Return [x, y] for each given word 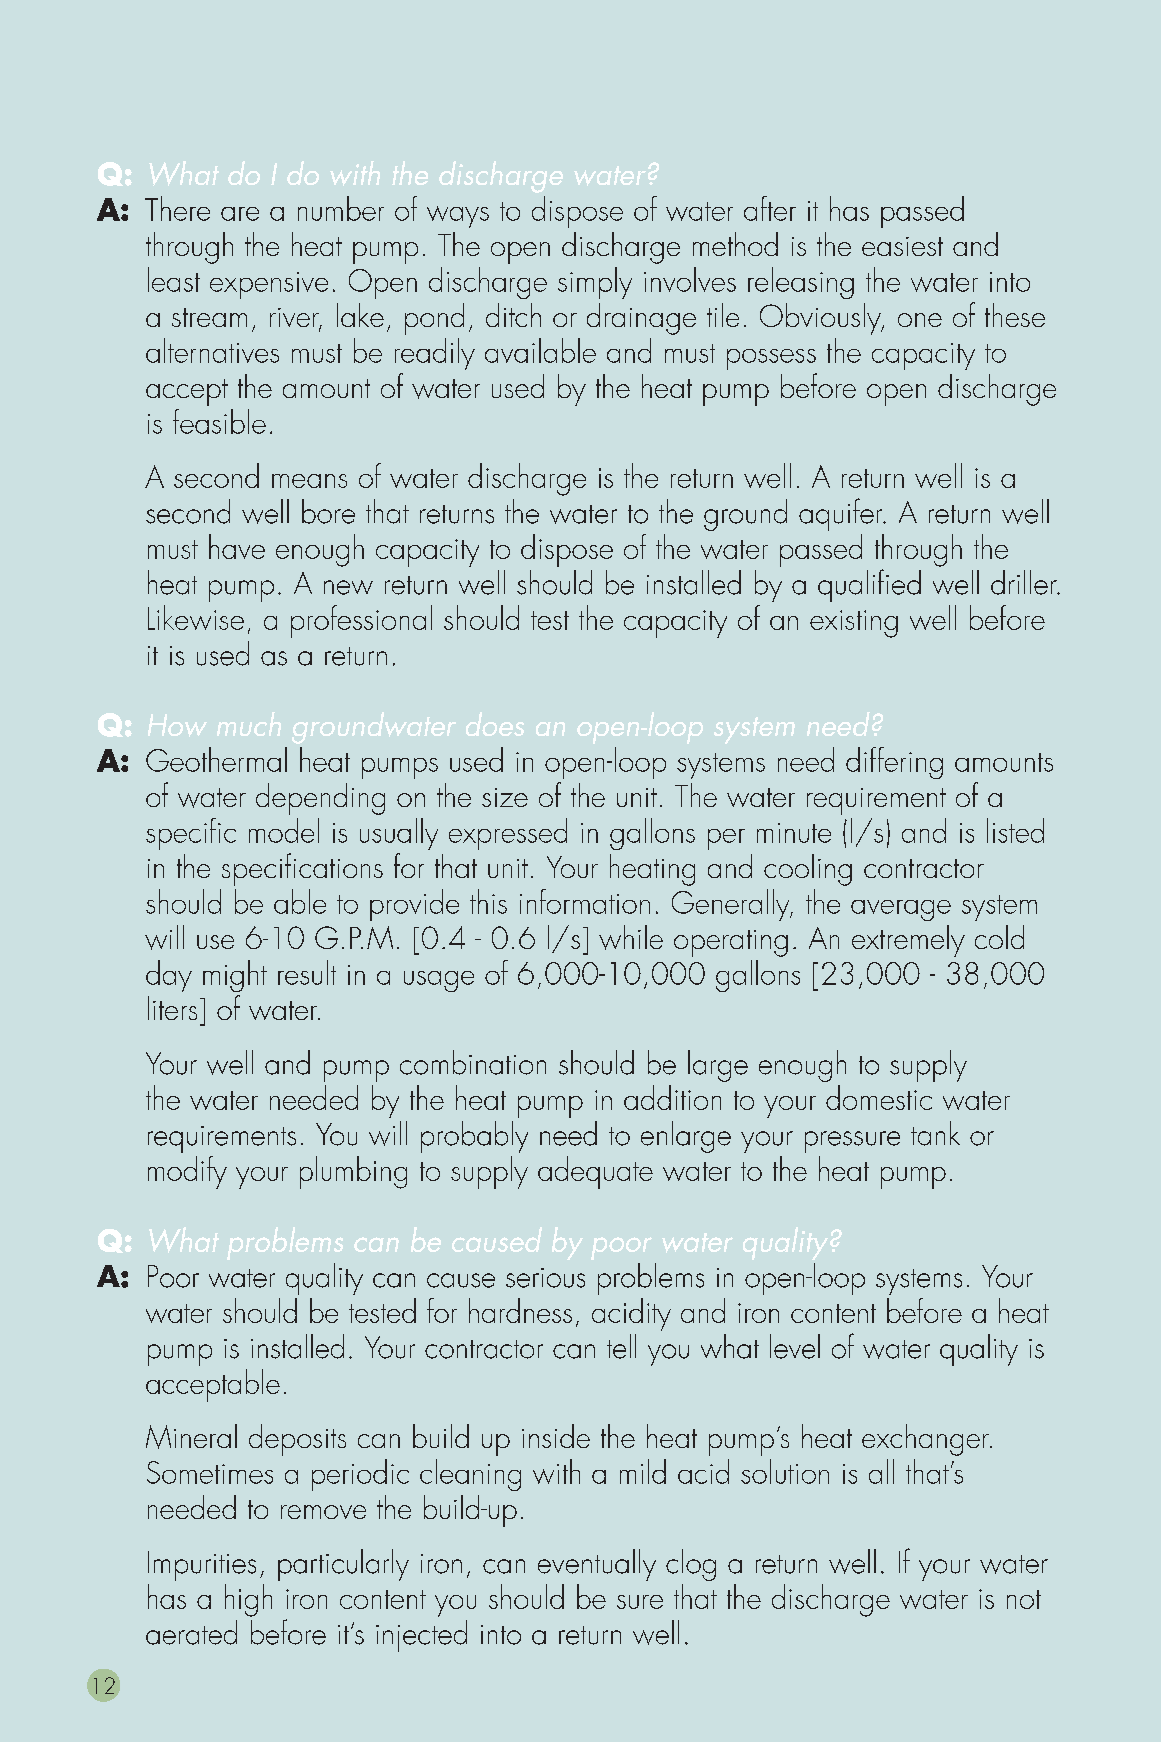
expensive [269, 285]
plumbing [353, 1172]
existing [854, 624]
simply [595, 283]
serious [545, 1278]
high [248, 1600]
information [585, 901]
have [237, 546]
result [307, 972]
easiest [902, 246]
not [1024, 1599]
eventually [597, 1565]
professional [361, 621]
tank [935, 1133]
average [901, 910]
